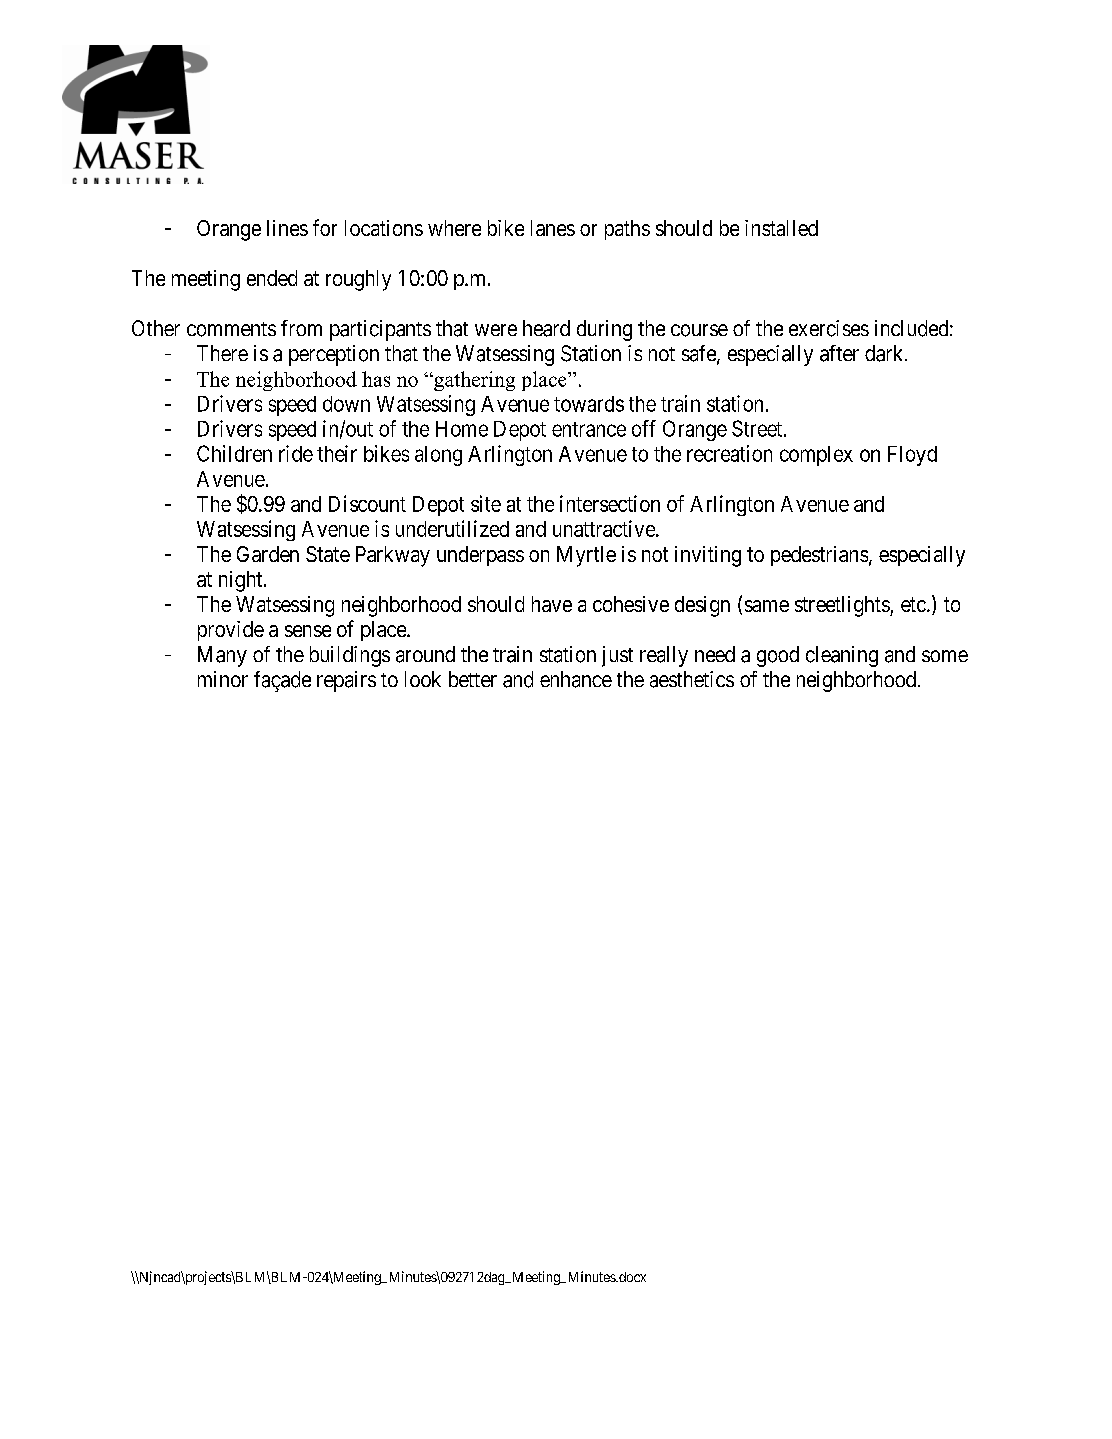 This document has width=1112, height=1439. I want to click on pedestrians, so click(819, 556).
